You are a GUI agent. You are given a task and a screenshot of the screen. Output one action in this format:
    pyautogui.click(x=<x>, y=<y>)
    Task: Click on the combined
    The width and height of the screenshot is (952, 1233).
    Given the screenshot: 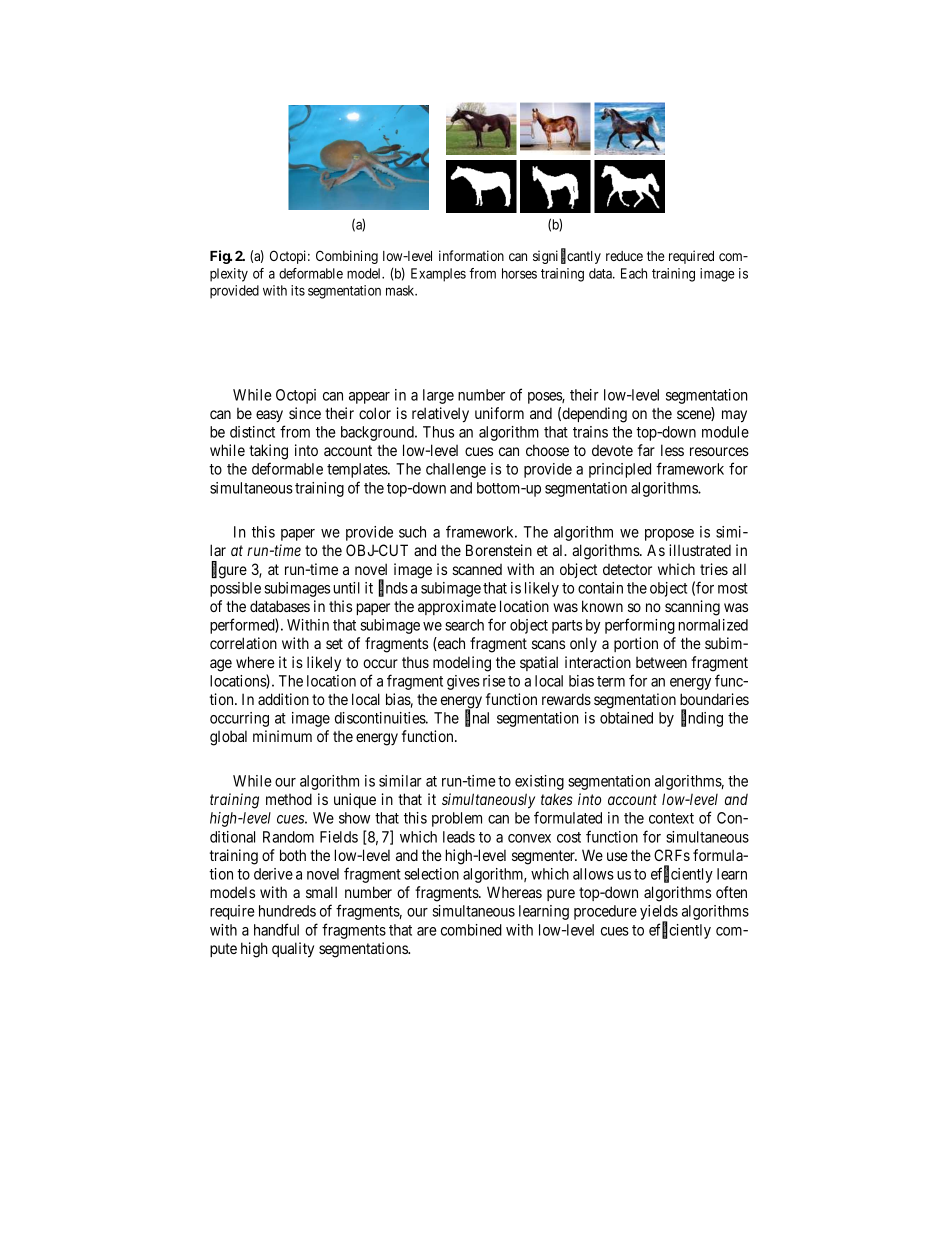 What is the action you would take?
    pyautogui.click(x=471, y=930)
